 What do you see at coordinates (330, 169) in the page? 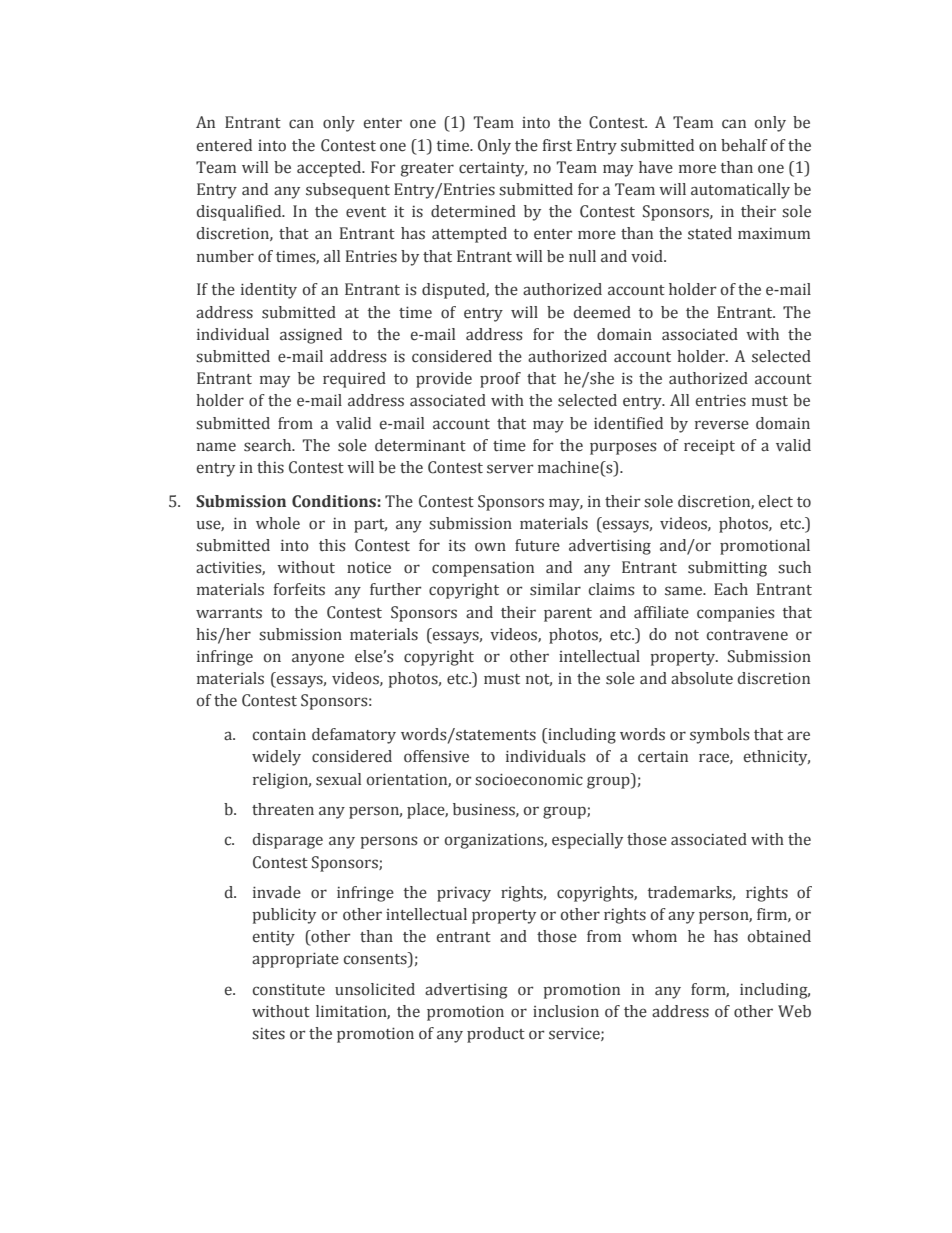
I see `accepted` at bounding box center [330, 169].
